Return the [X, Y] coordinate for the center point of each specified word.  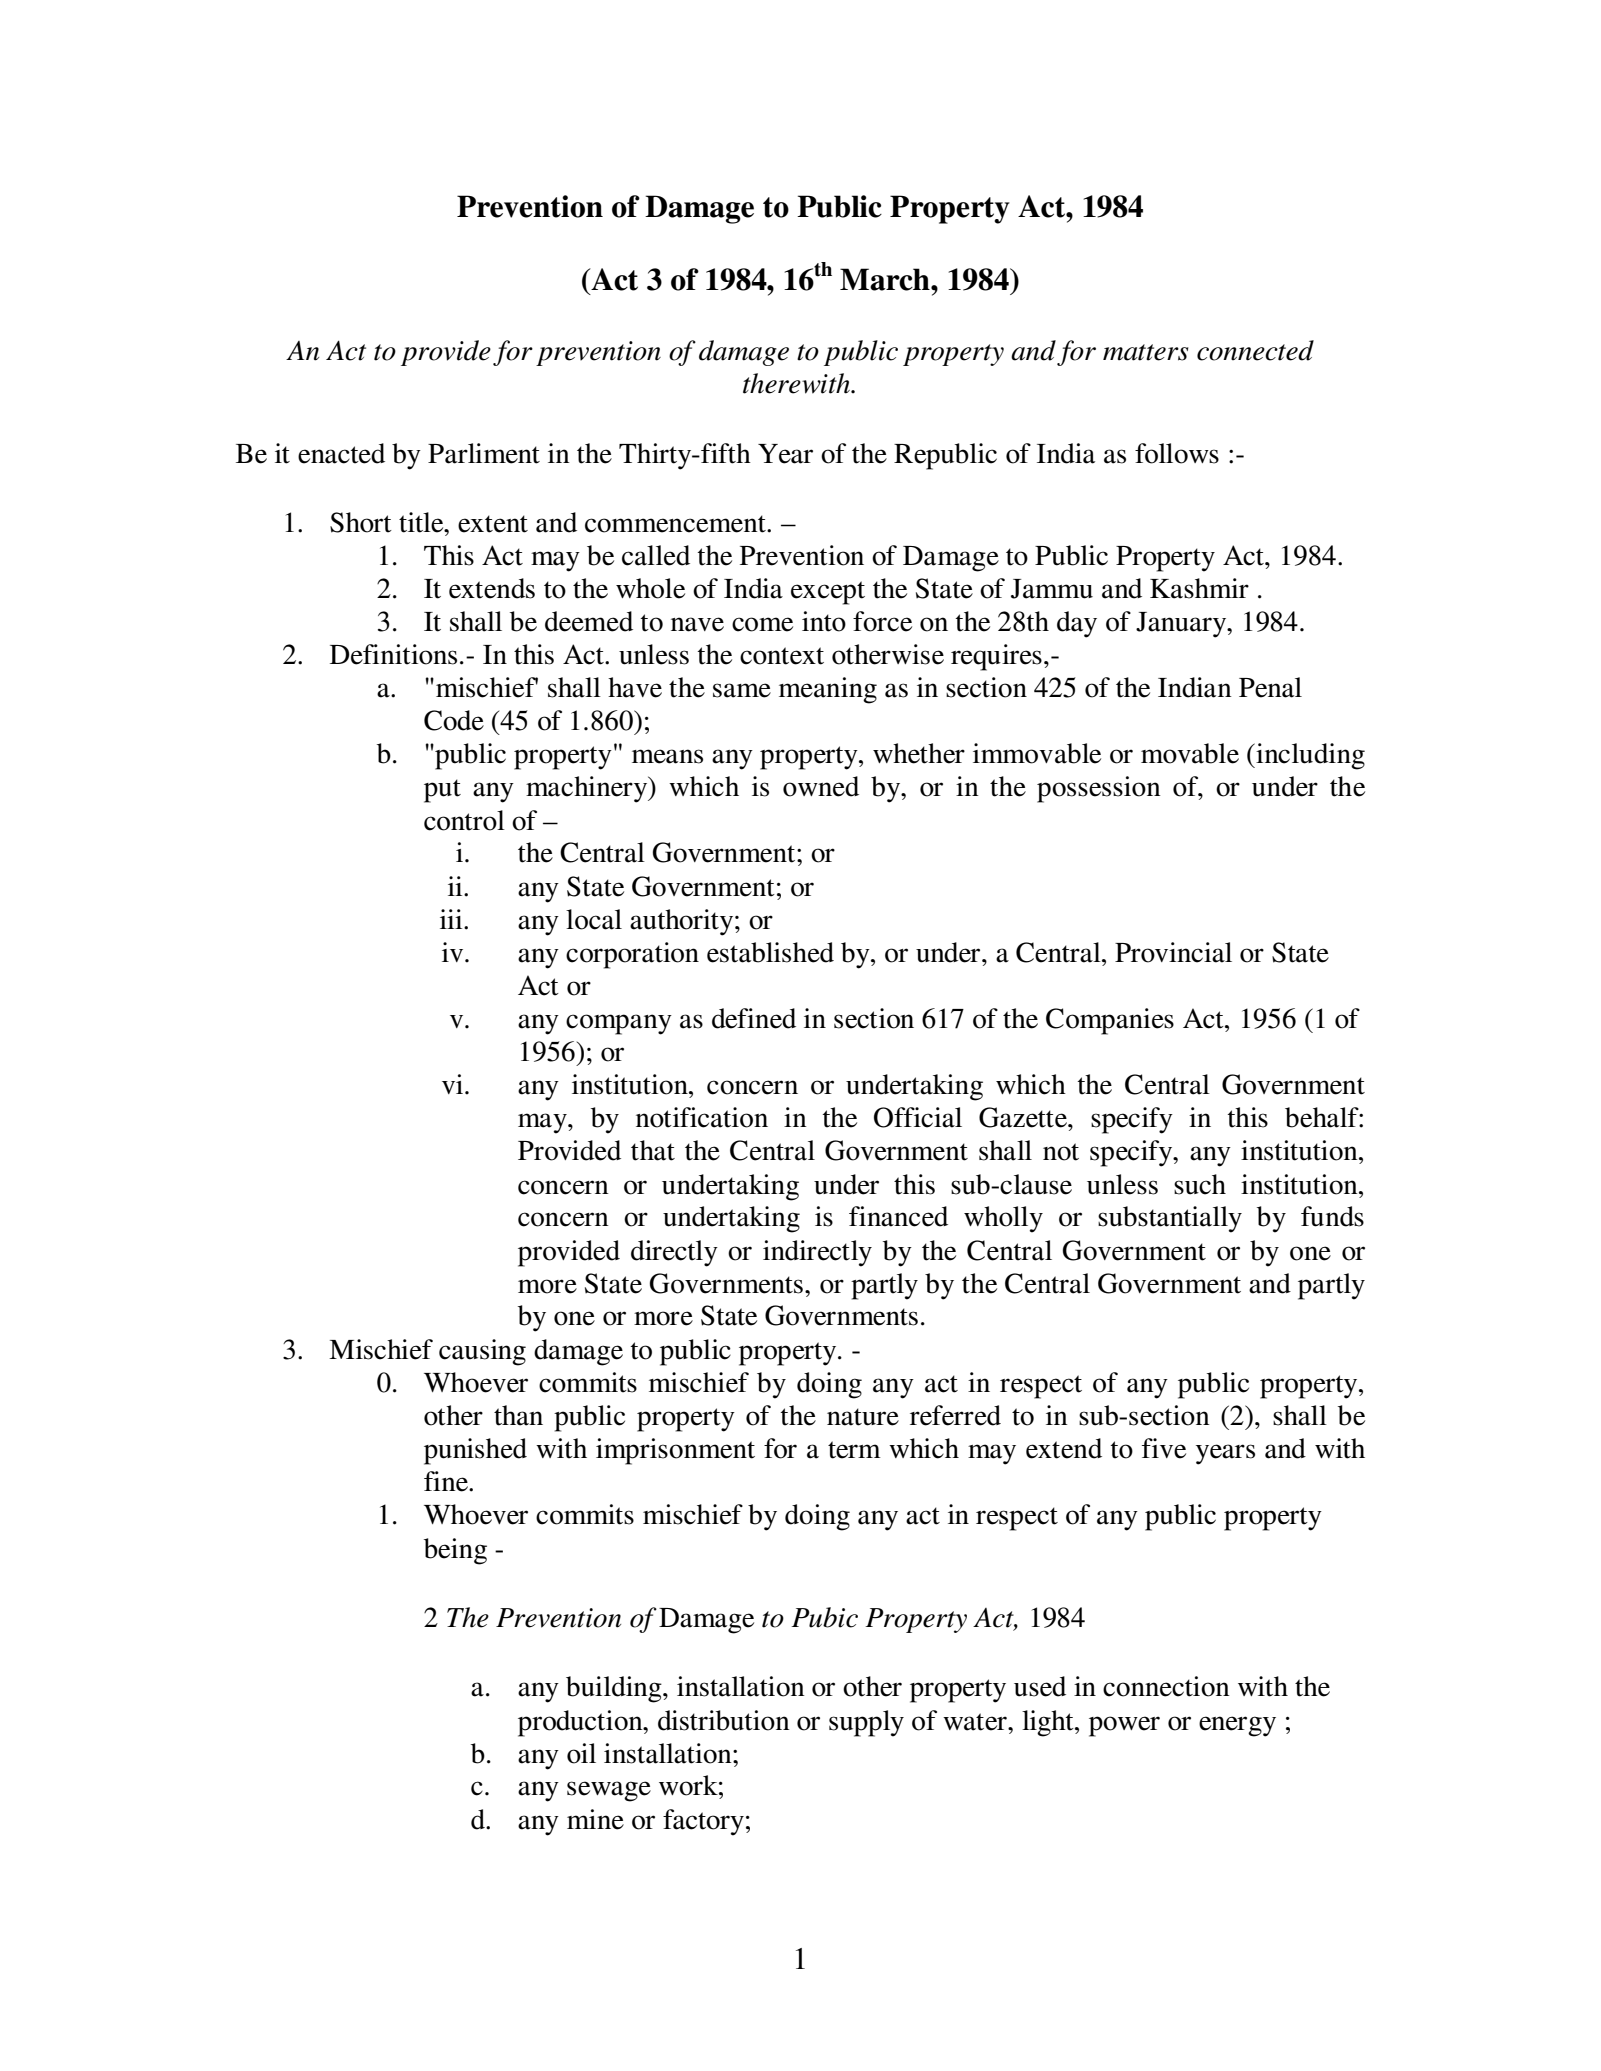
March [886, 279]
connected [1255, 350]
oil [581, 1753]
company [619, 1024]
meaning [828, 690]
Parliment [484, 453]
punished [475, 1451]
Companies [1110, 1021]
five [1164, 1448]
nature [863, 1417]
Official [918, 1117]
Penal [1270, 687]
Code [454, 720]
